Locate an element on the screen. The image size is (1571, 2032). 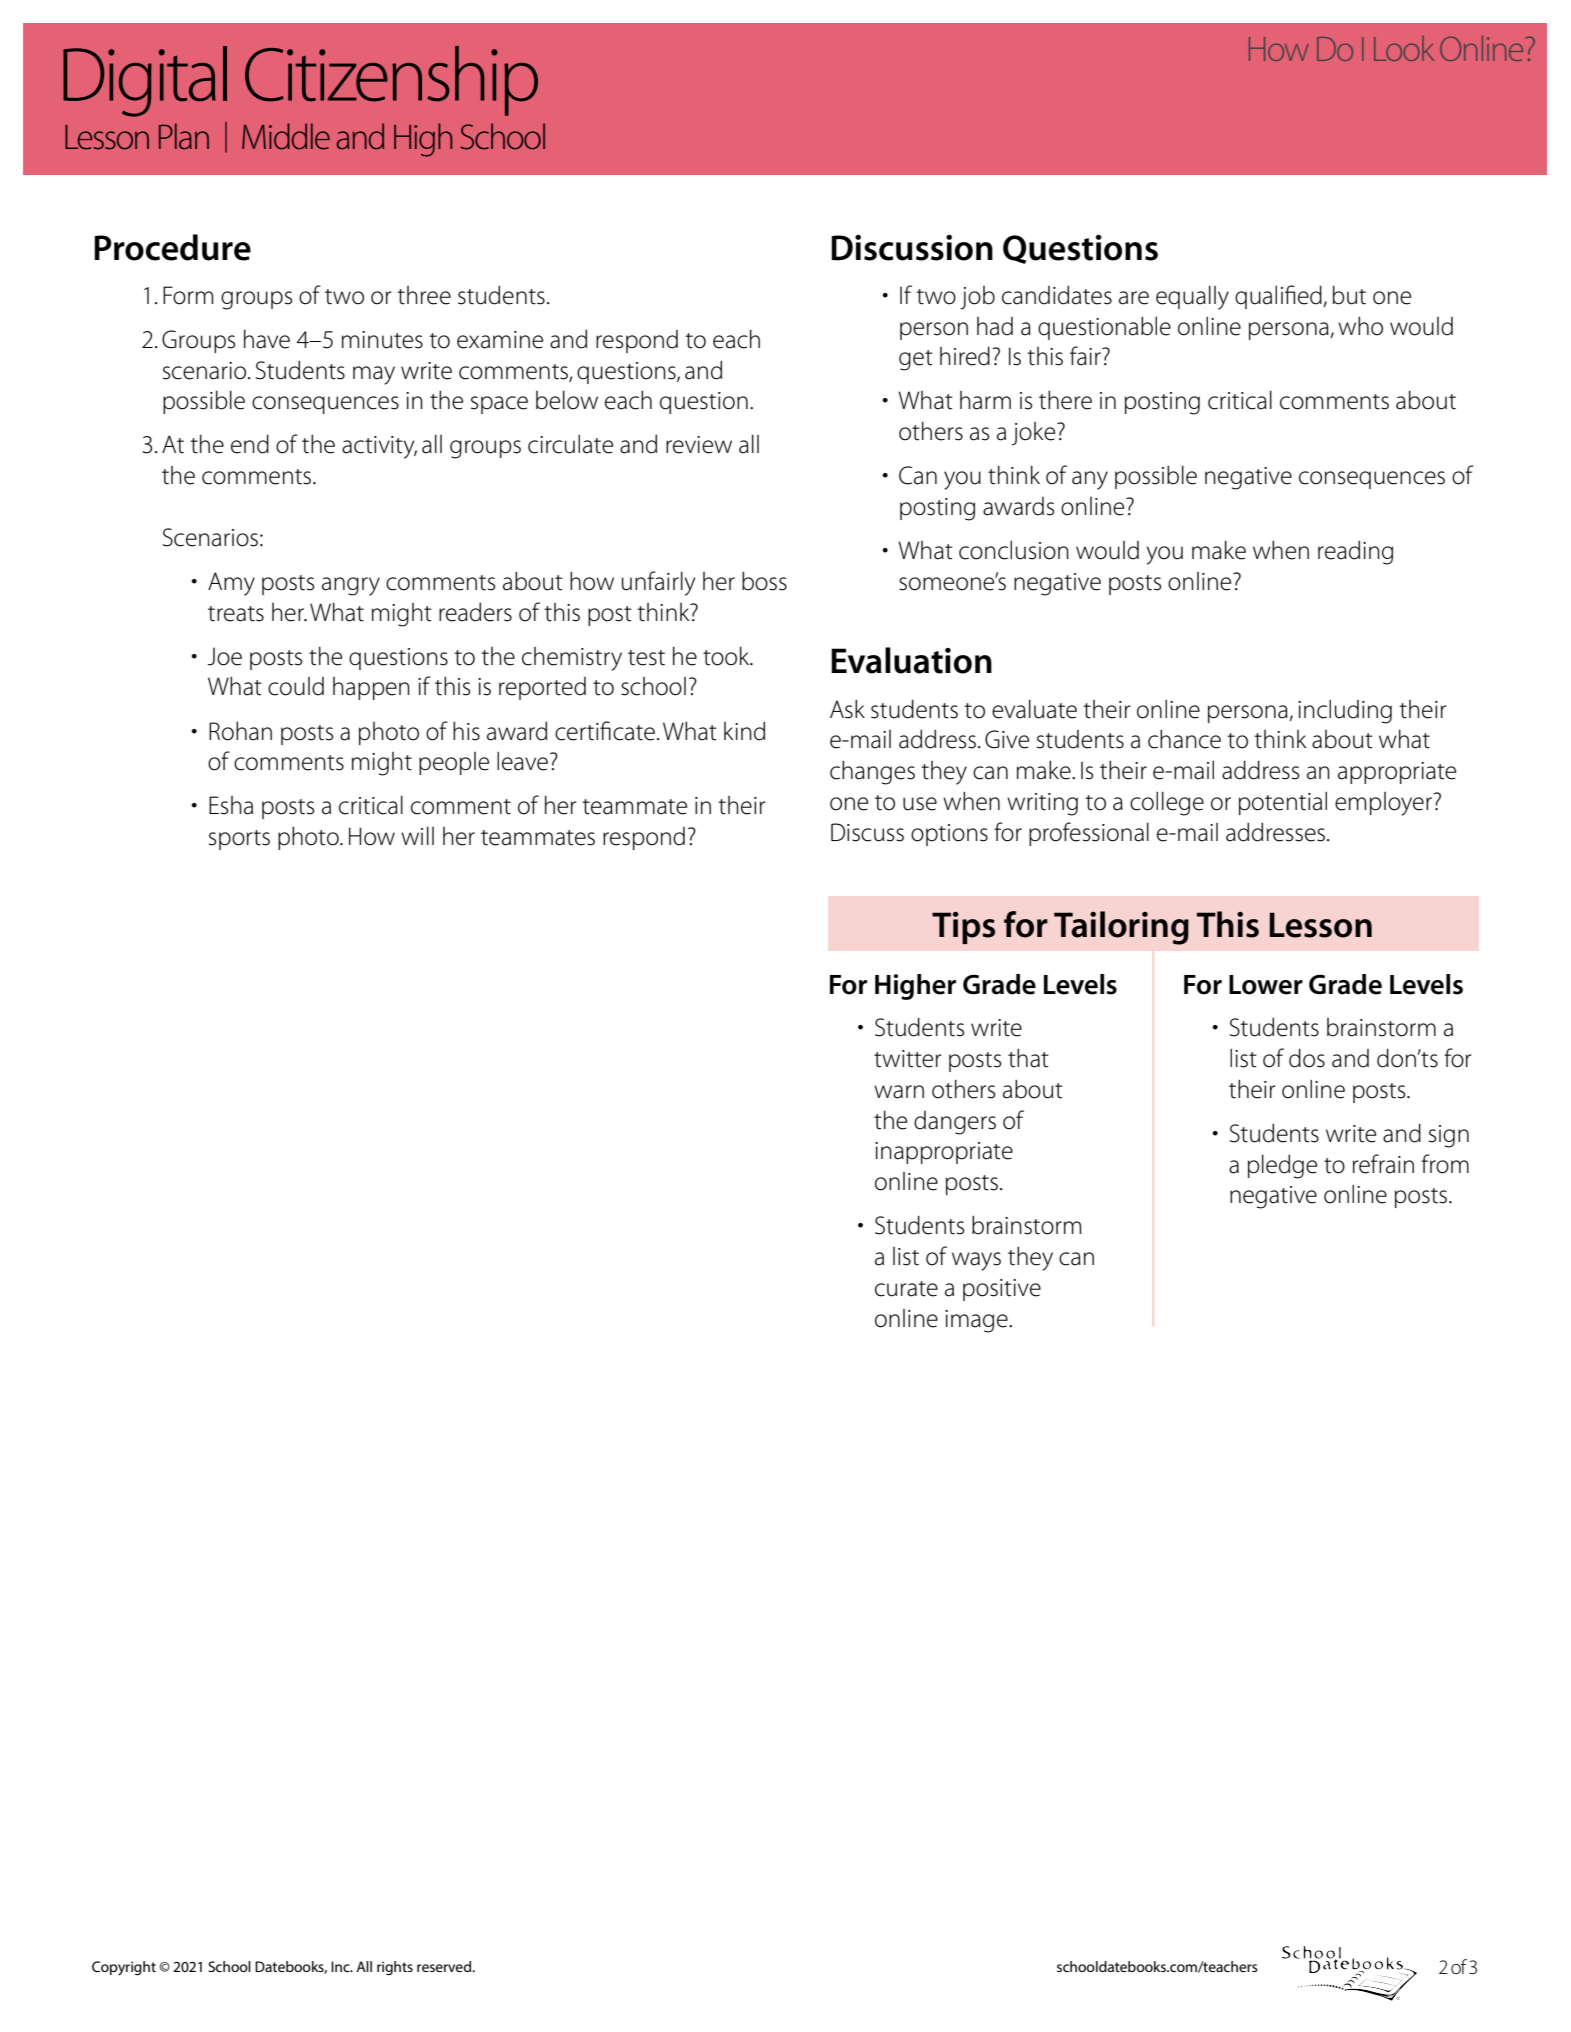
rights is located at coordinates (395, 1968).
